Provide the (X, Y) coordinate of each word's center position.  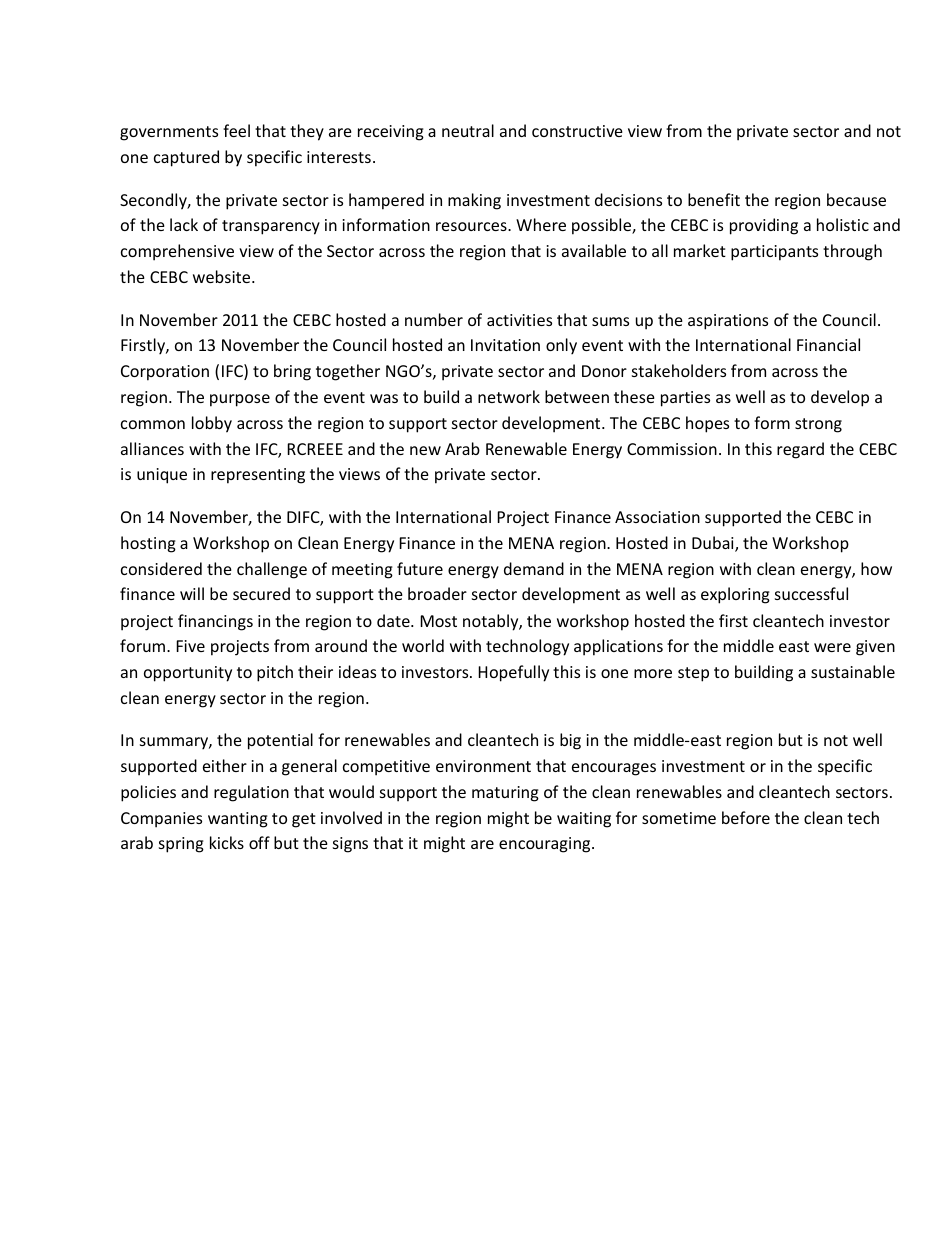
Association (657, 517)
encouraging (546, 845)
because (856, 199)
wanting (238, 820)
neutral (468, 130)
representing (258, 476)
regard (800, 450)
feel (236, 130)
